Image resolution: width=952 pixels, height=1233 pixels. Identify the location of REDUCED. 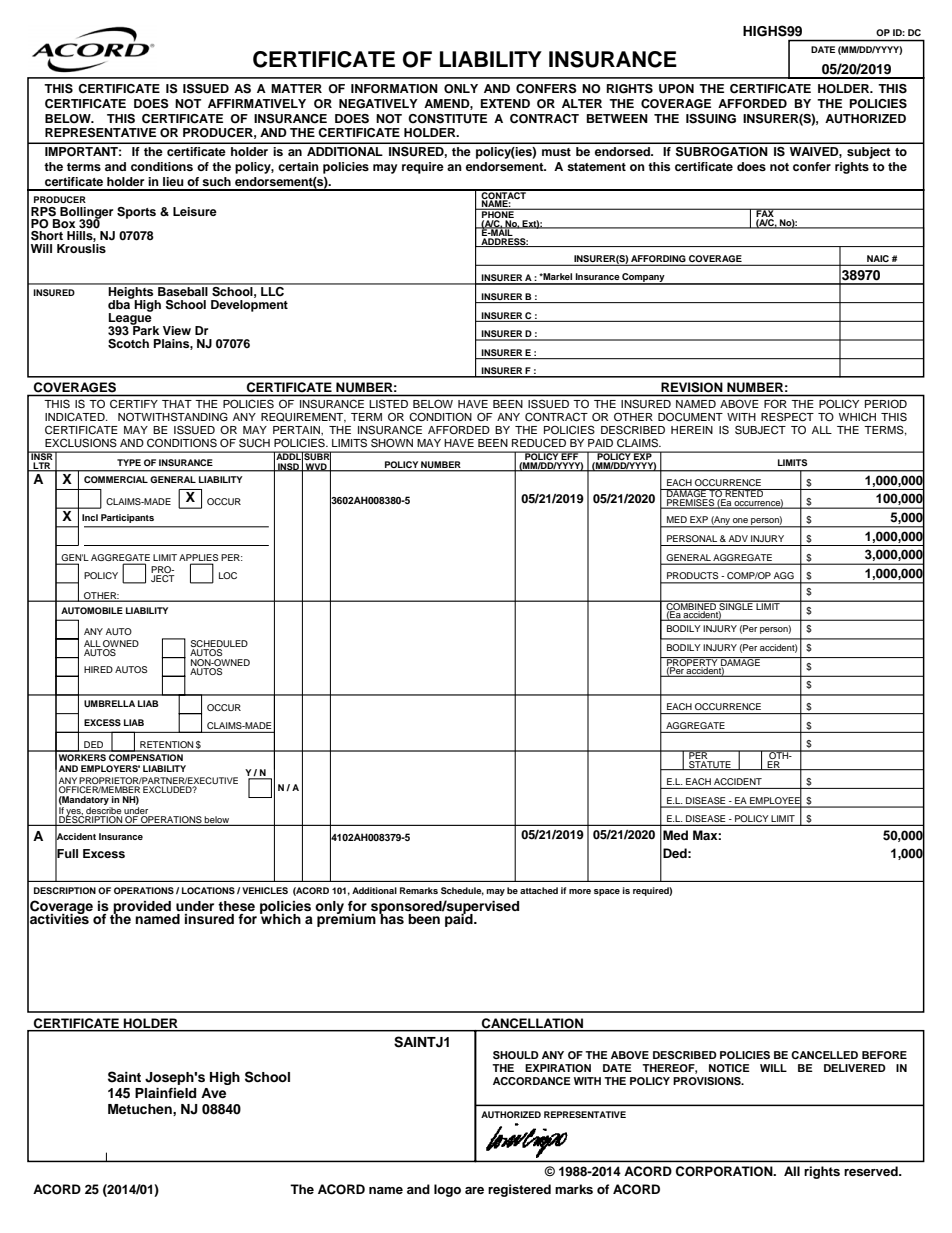
(539, 443).
